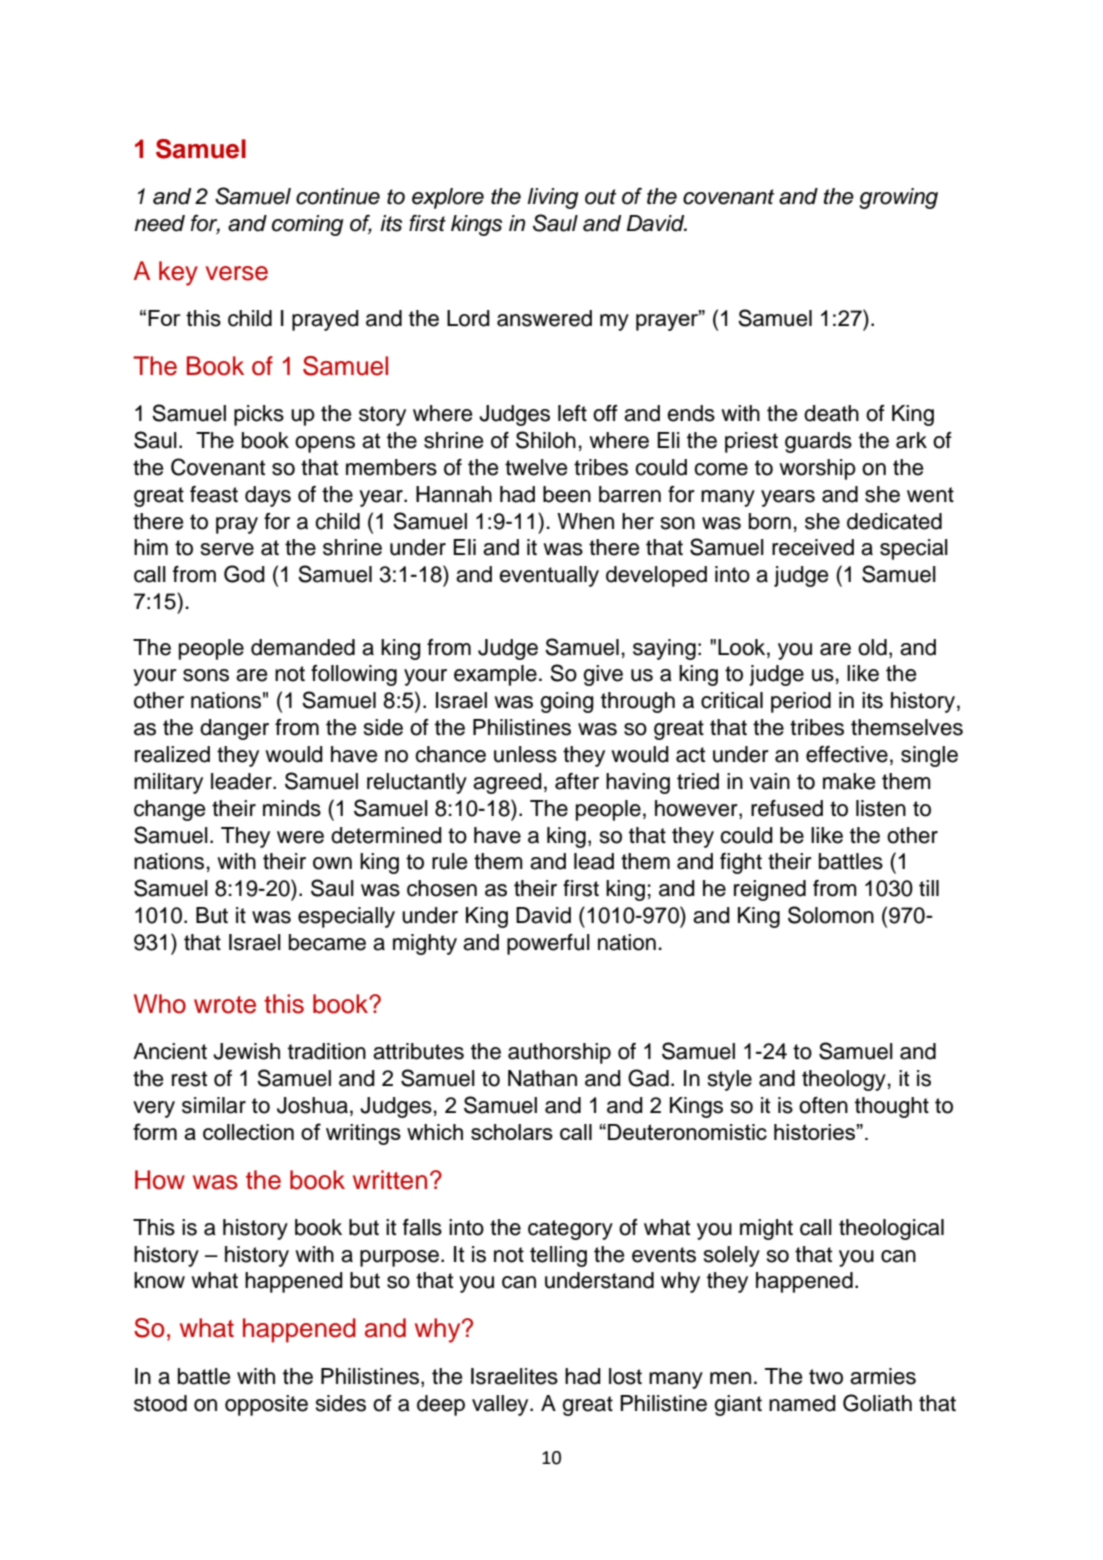 Image resolution: width=1103 pixels, height=1560 pixels. What do you see at coordinates (292, 808) in the screenshot?
I see `minds` at bounding box center [292, 808].
